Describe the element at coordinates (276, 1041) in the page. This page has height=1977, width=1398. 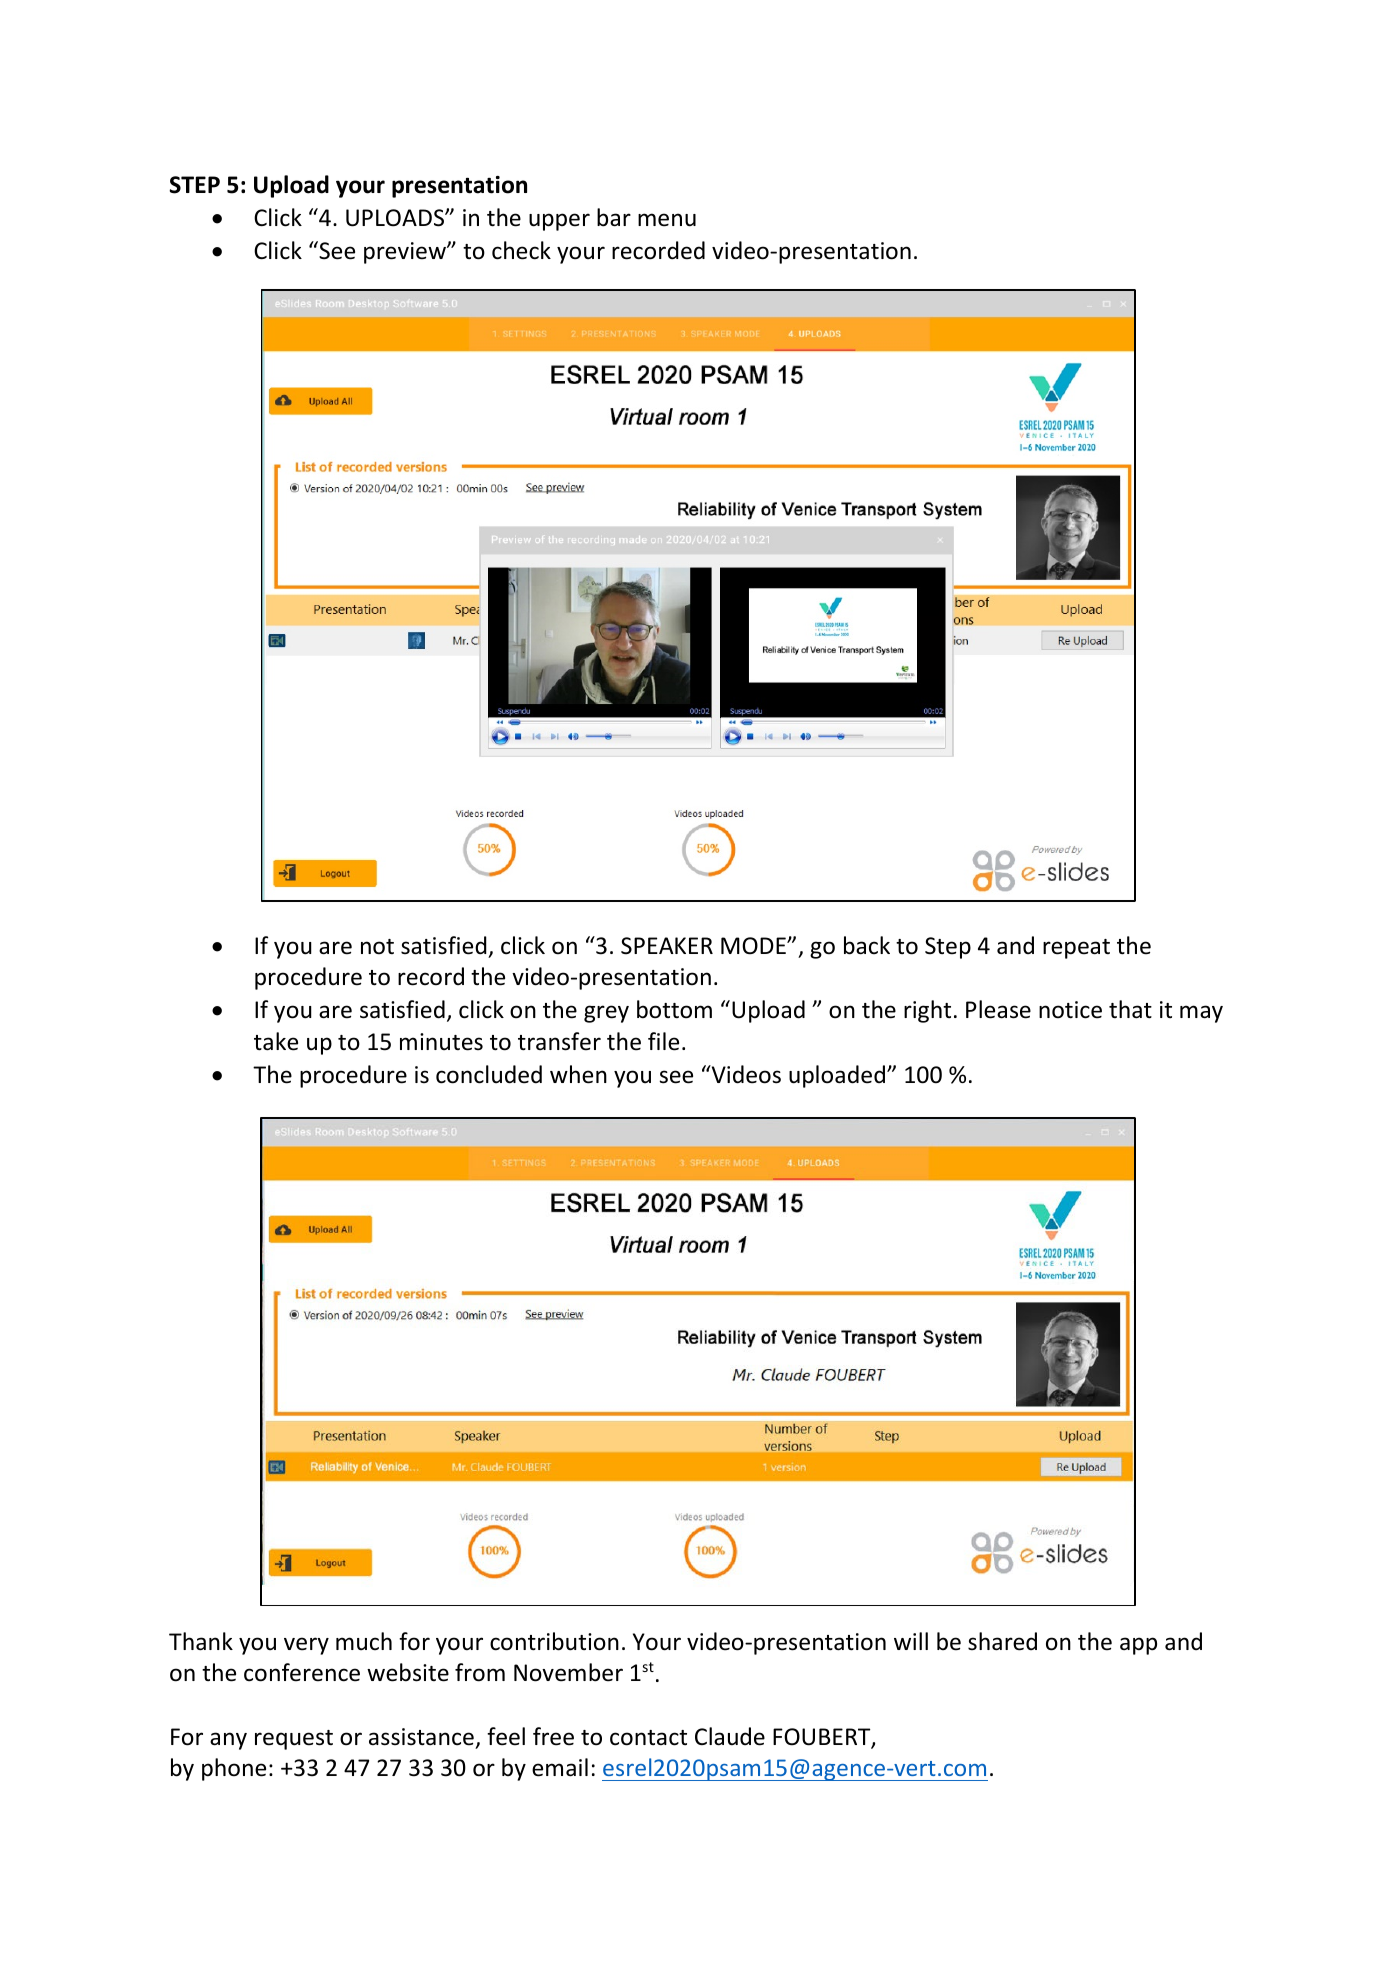
I see `take` at that location.
